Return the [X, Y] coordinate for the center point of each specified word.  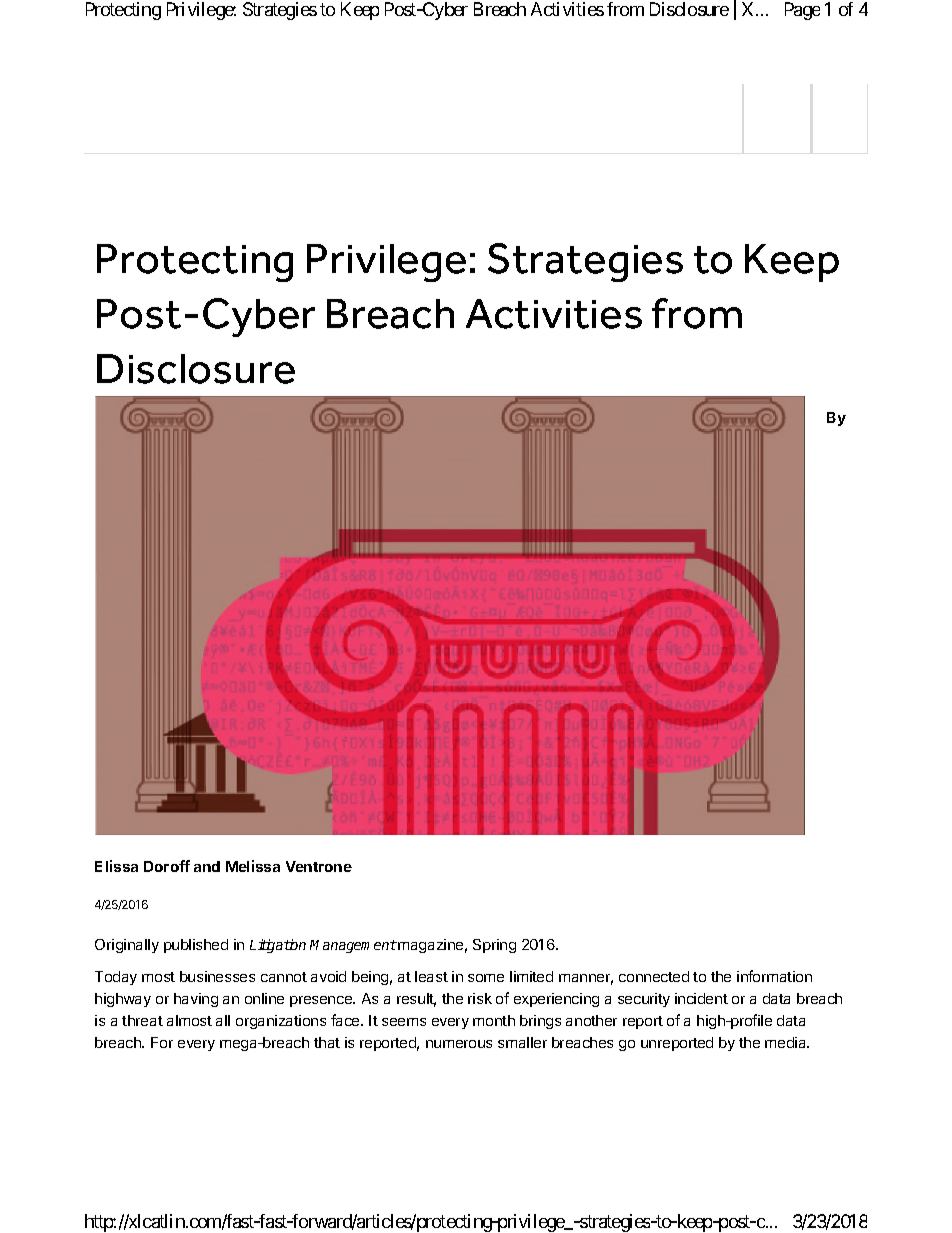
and [207, 866]
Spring [494, 946]
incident [701, 998]
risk [480, 998]
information [774, 976]
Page [802, 11]
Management [353, 946]
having [196, 1000]
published [196, 946]
